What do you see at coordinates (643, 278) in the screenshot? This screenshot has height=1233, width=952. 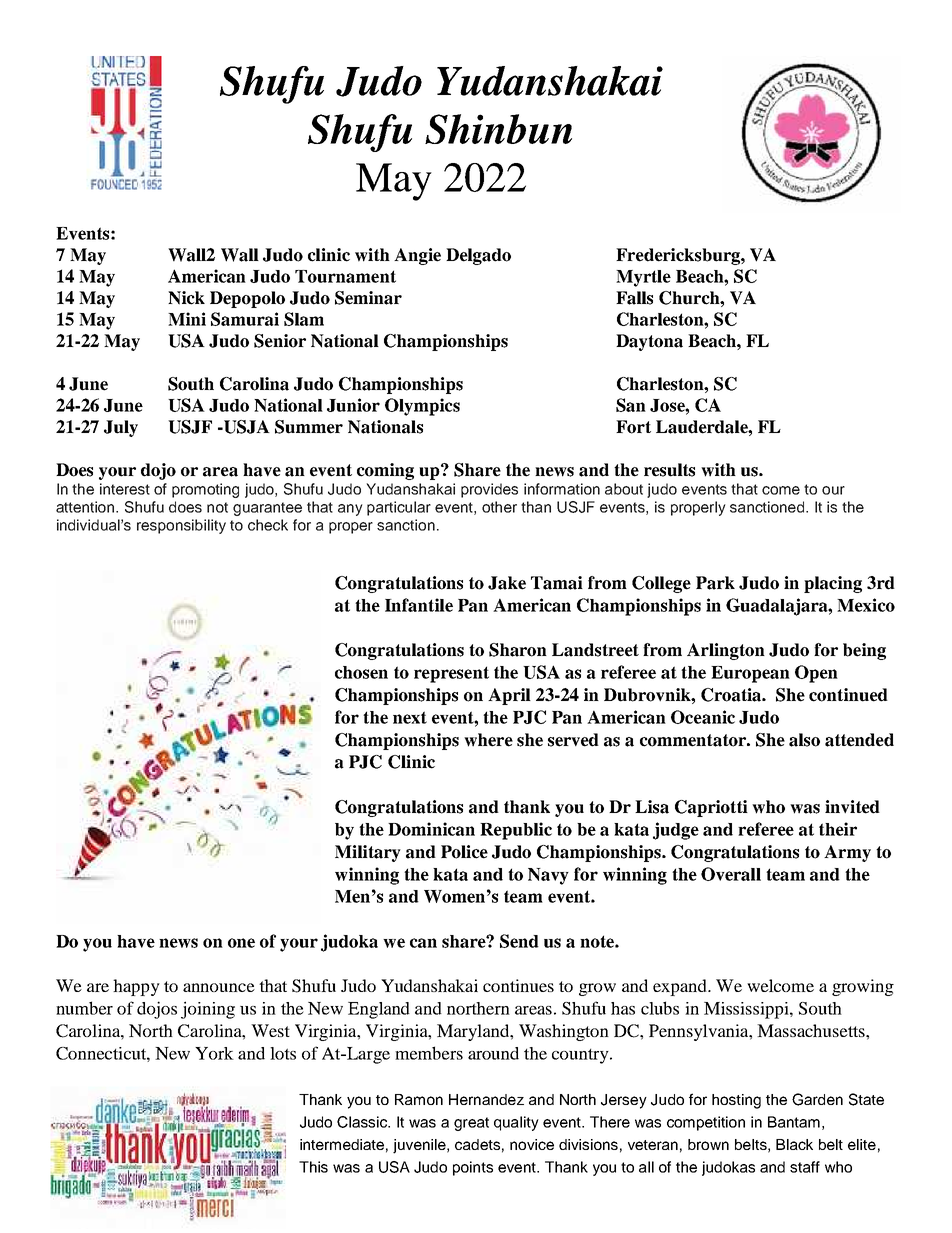 I see `Myrtle` at bounding box center [643, 278].
